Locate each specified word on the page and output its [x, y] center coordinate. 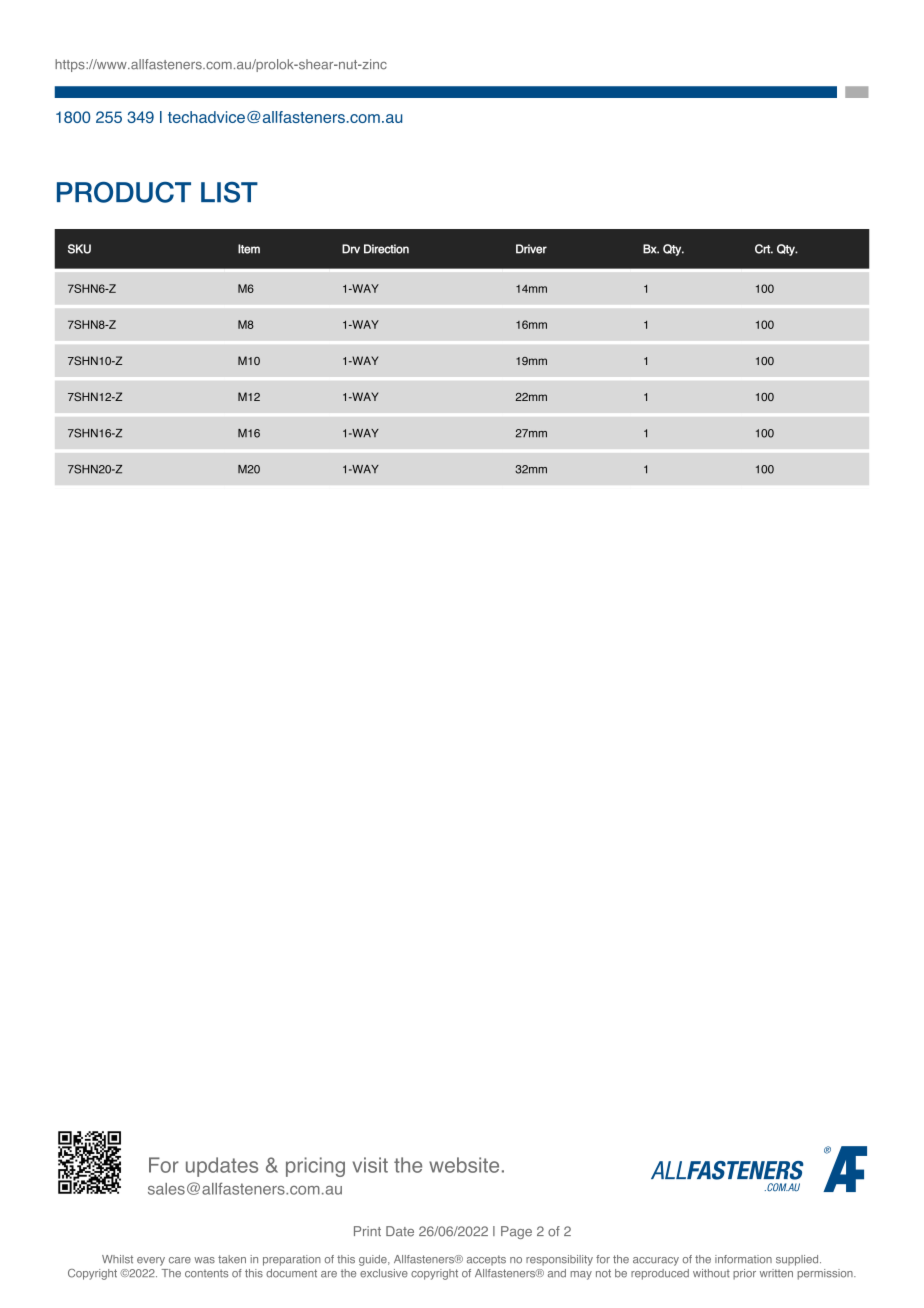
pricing [315, 1167]
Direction [386, 249]
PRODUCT [124, 192]
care [180, 1260]
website [464, 1165]
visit [370, 1165]
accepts [486, 1260]
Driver [531, 249]
